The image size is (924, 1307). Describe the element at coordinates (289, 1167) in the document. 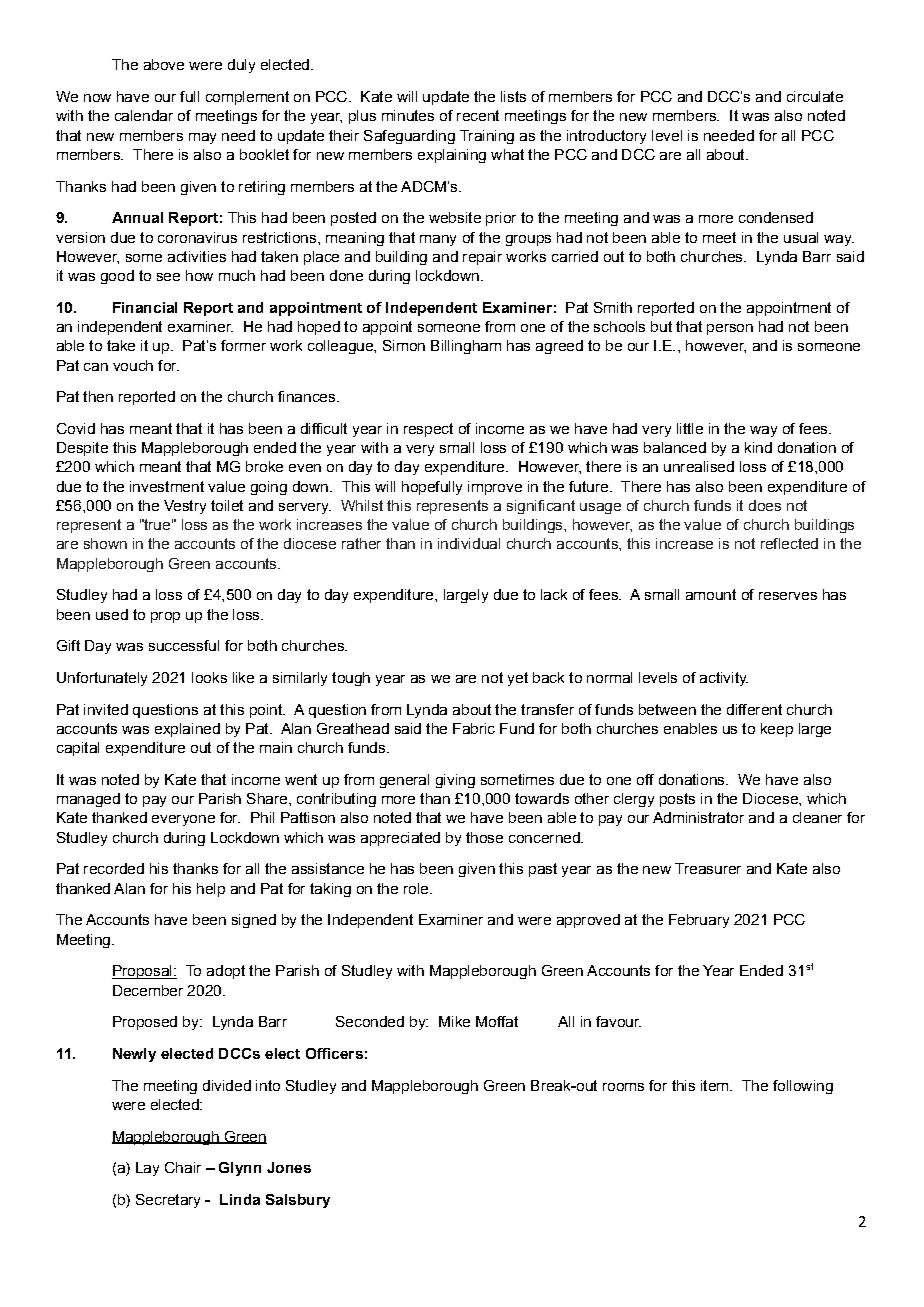

I see `Jones` at that location.
